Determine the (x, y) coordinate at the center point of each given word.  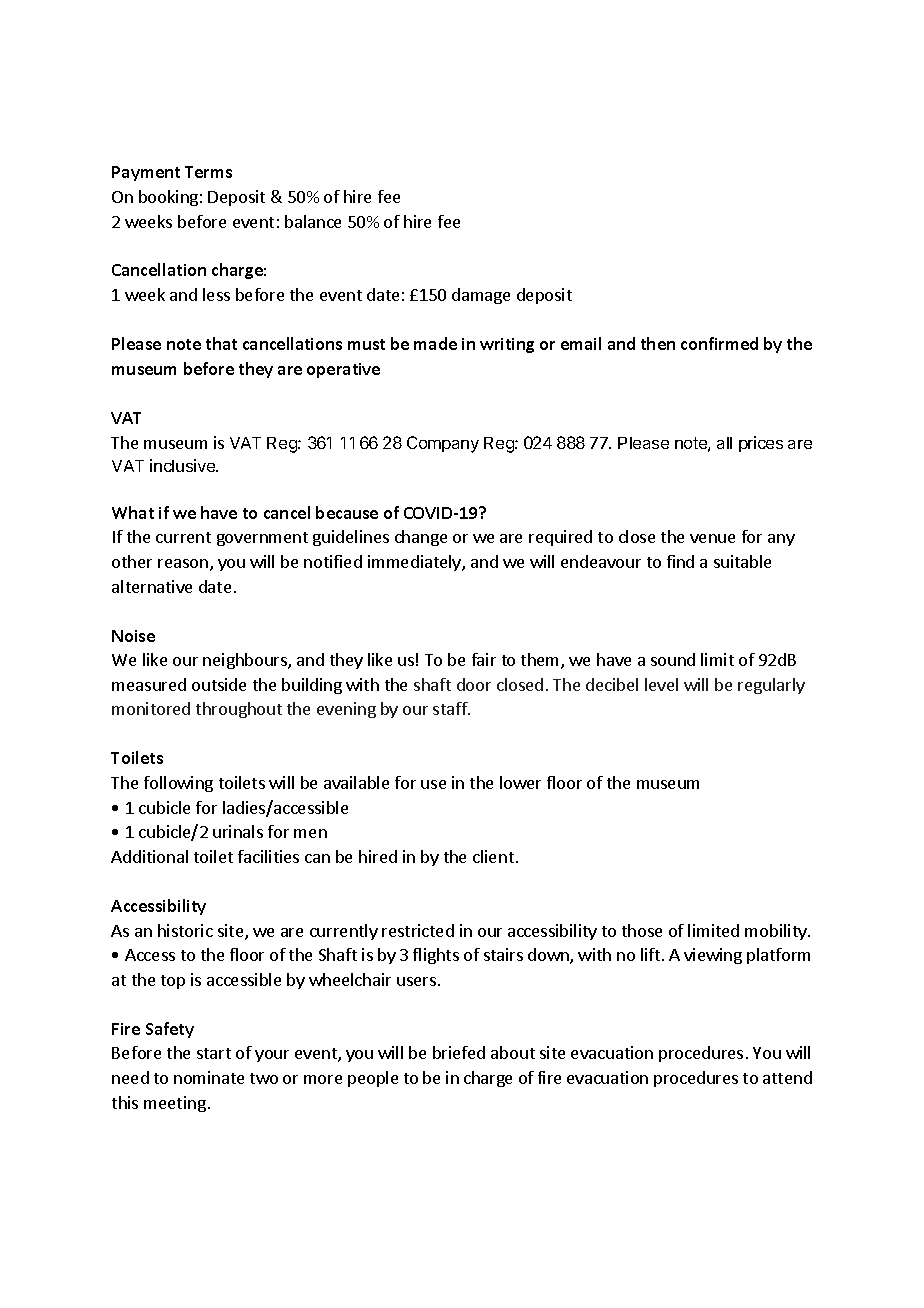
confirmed (719, 343)
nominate (209, 1077)
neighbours (246, 661)
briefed (459, 1052)
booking (168, 198)
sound (673, 659)
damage (481, 296)
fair (484, 659)
